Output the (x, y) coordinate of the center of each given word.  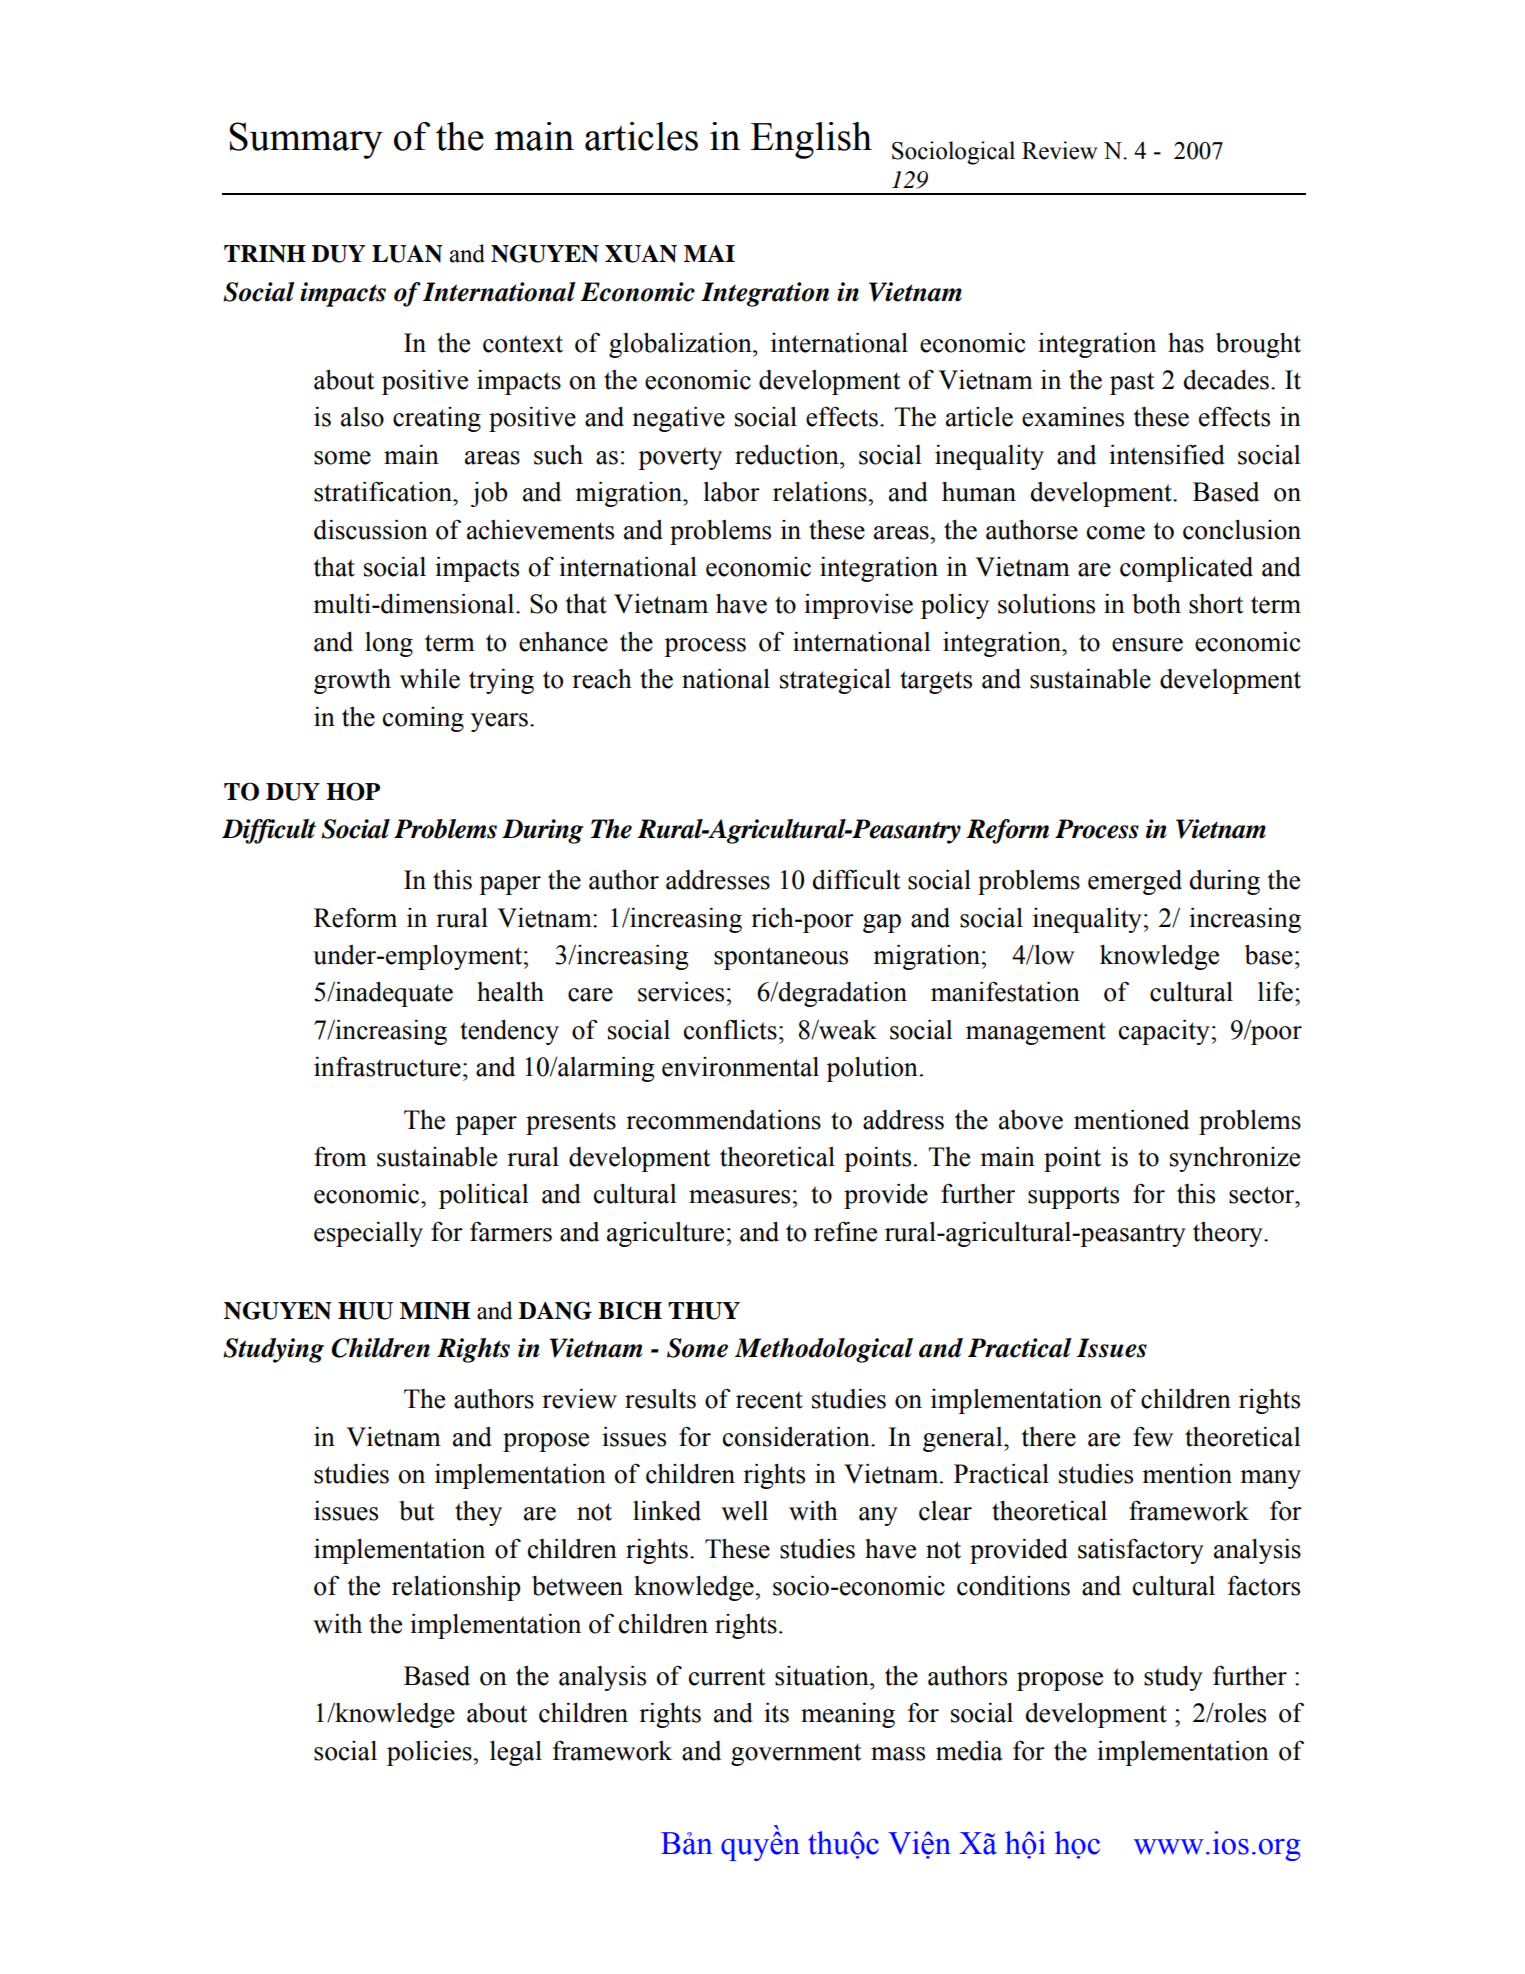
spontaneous (781, 958)
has (1186, 343)
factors (1264, 1585)
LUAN (407, 254)
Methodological (824, 1350)
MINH (435, 1311)
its (776, 1712)
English (811, 140)
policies (430, 1753)
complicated (1186, 569)
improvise (858, 606)
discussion (371, 529)
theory (1229, 1234)
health (510, 992)
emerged (1135, 882)
